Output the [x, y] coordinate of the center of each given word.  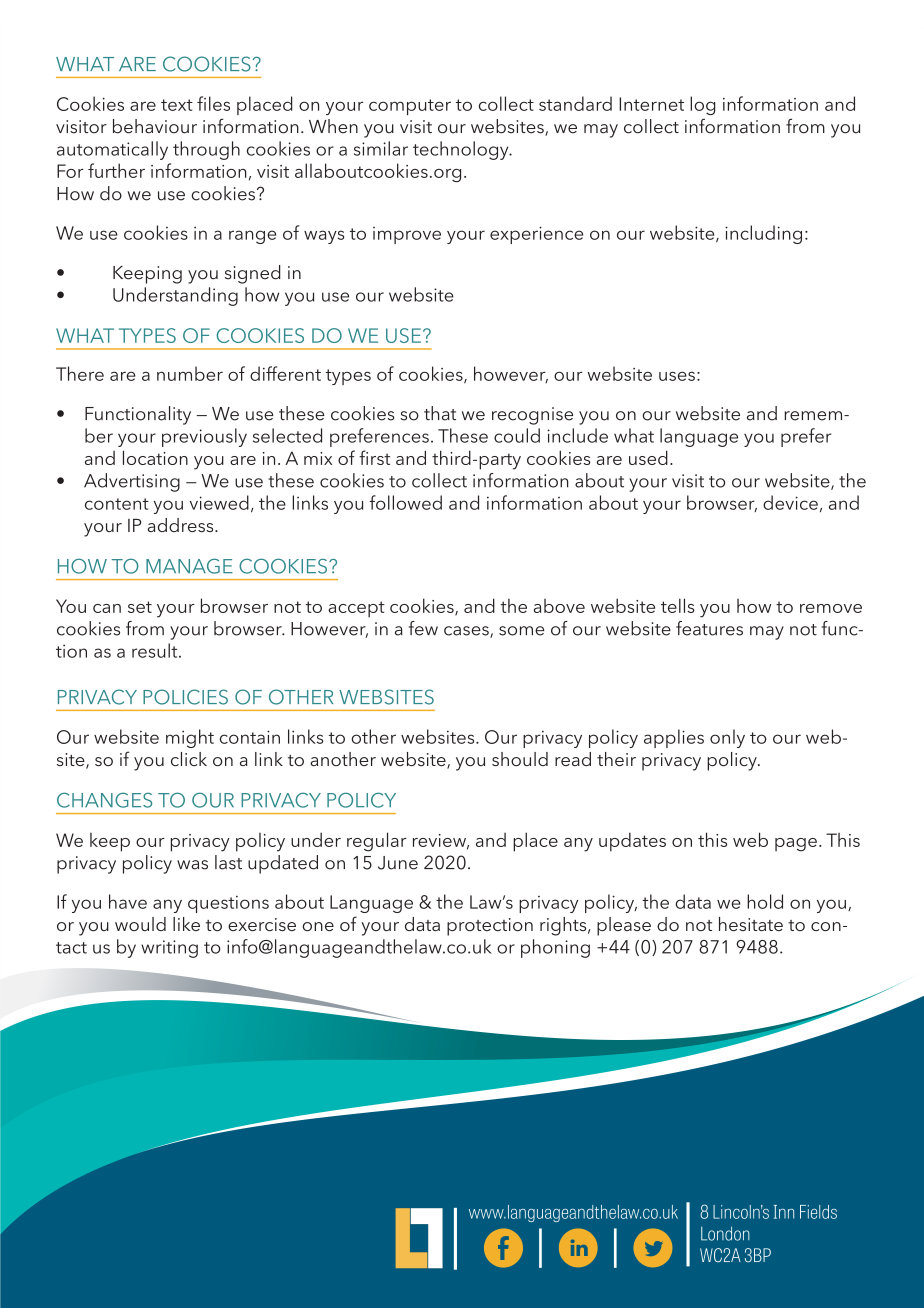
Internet [651, 104]
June [398, 863]
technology [462, 150]
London [725, 1233]
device [790, 502]
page [796, 845]
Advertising [132, 482]
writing [169, 949]
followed [405, 502]
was [192, 865]
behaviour [155, 126]
